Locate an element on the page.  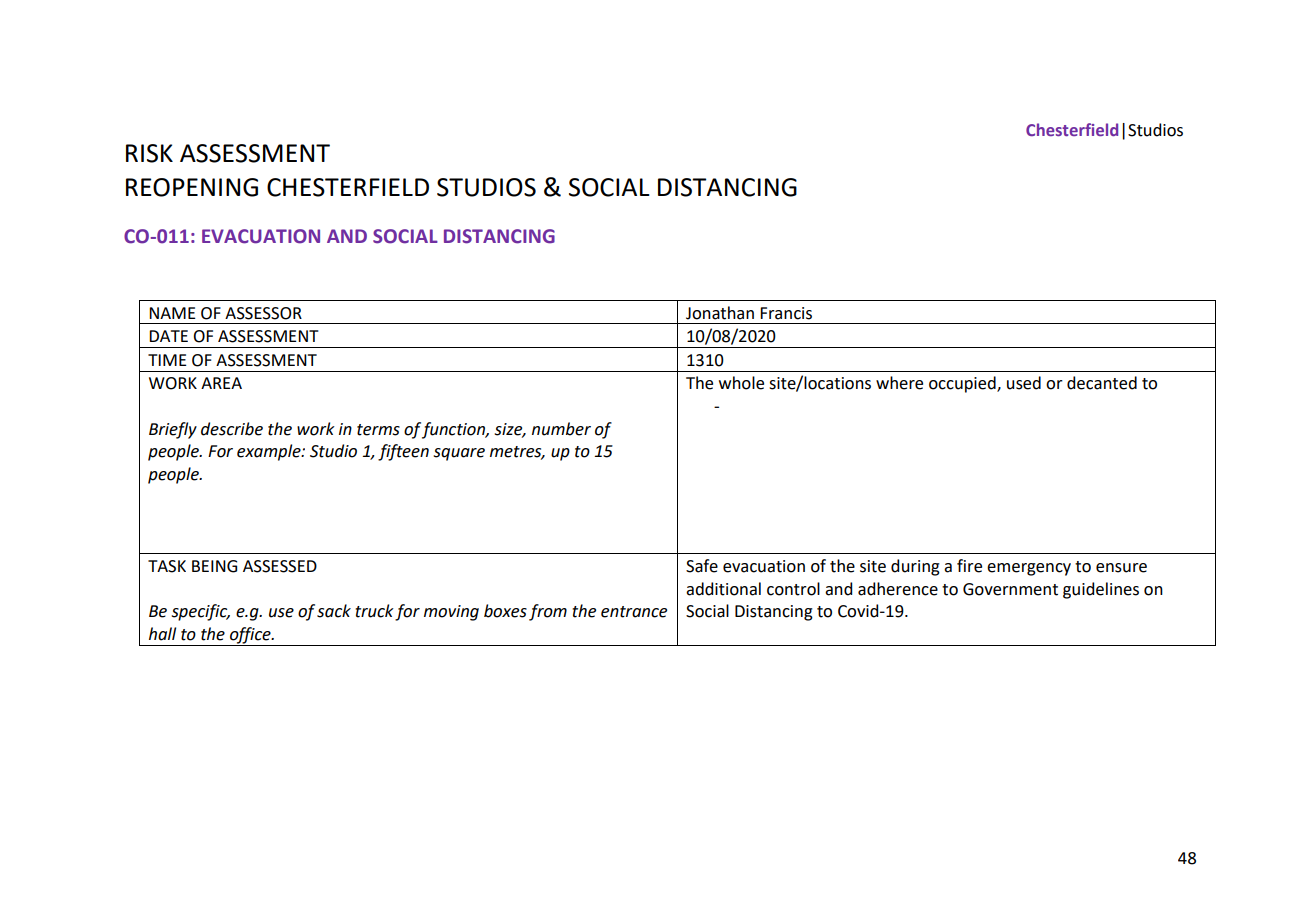
Francis is located at coordinates (786, 313).
